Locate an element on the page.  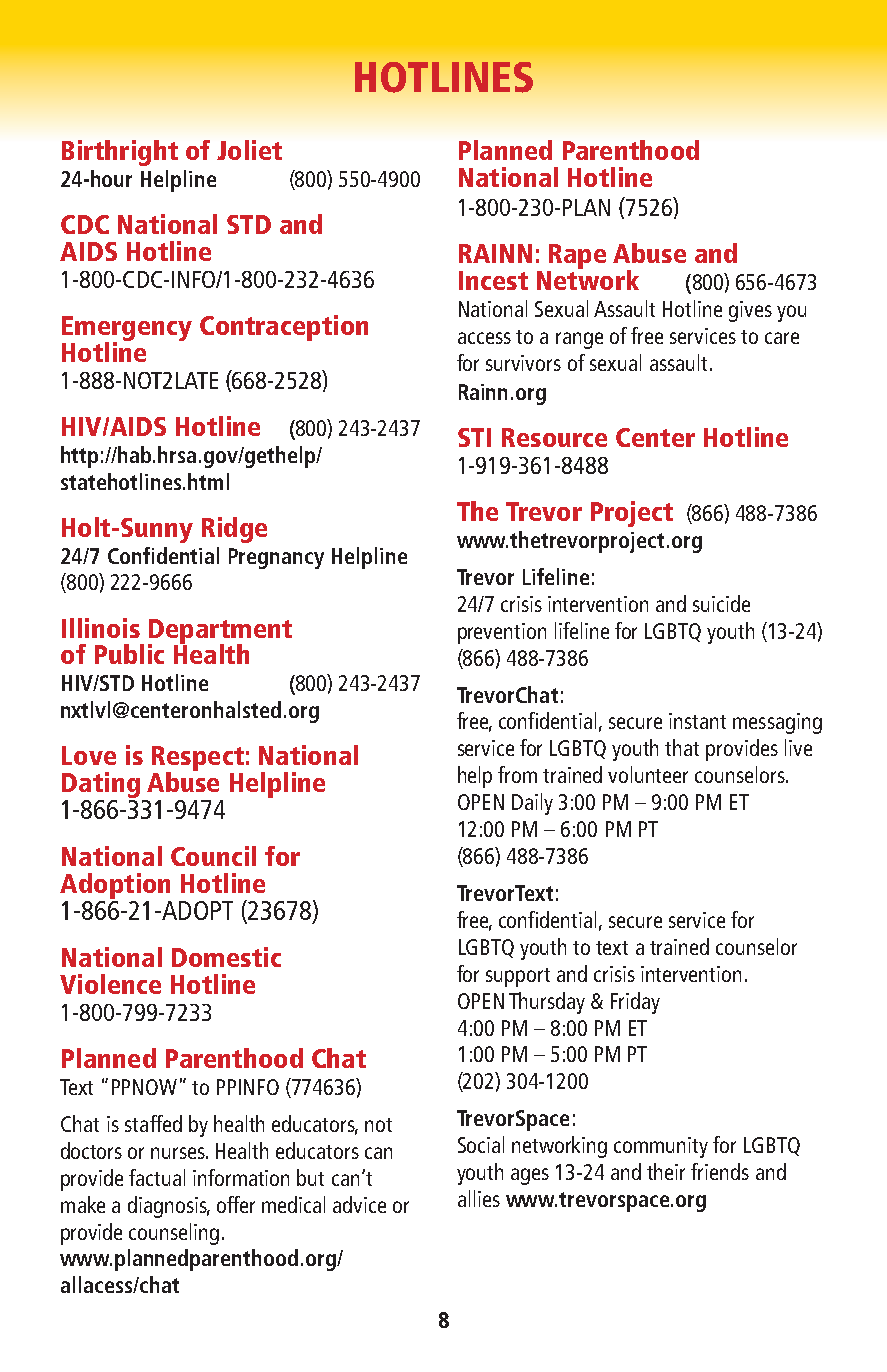
prevention is located at coordinates (502, 633).
